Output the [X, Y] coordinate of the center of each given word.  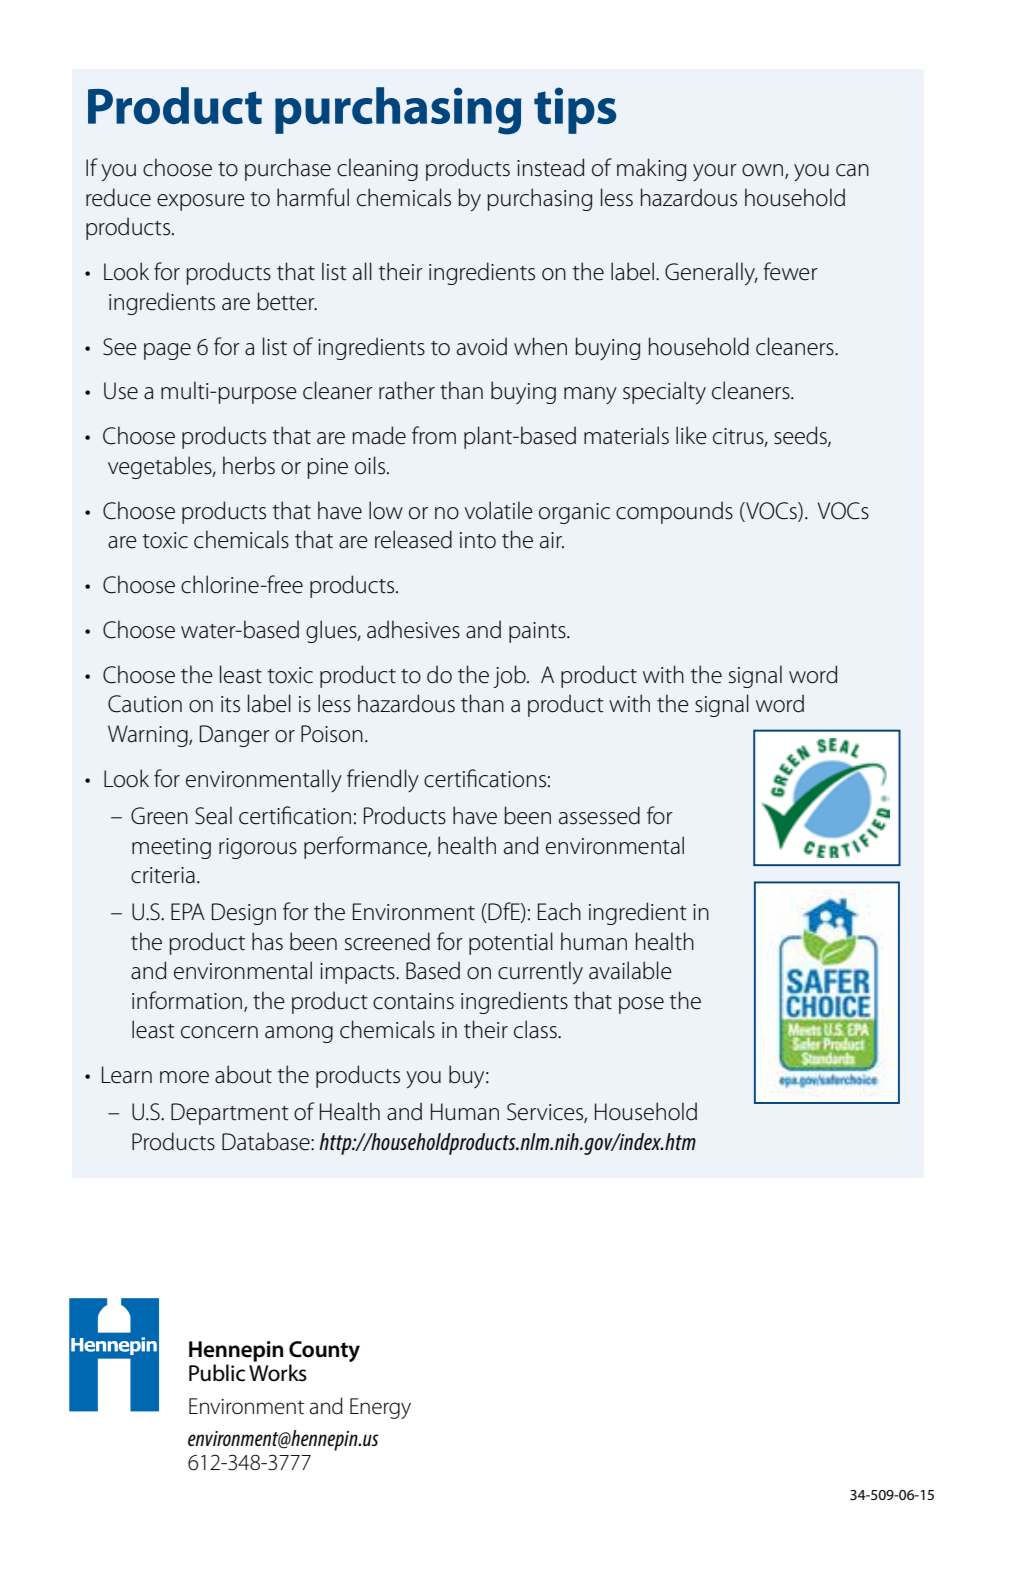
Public [217, 1373]
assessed [599, 815]
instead [550, 167]
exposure [201, 202]
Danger [235, 736]
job [510, 676]
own [764, 171]
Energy [380, 1408]
